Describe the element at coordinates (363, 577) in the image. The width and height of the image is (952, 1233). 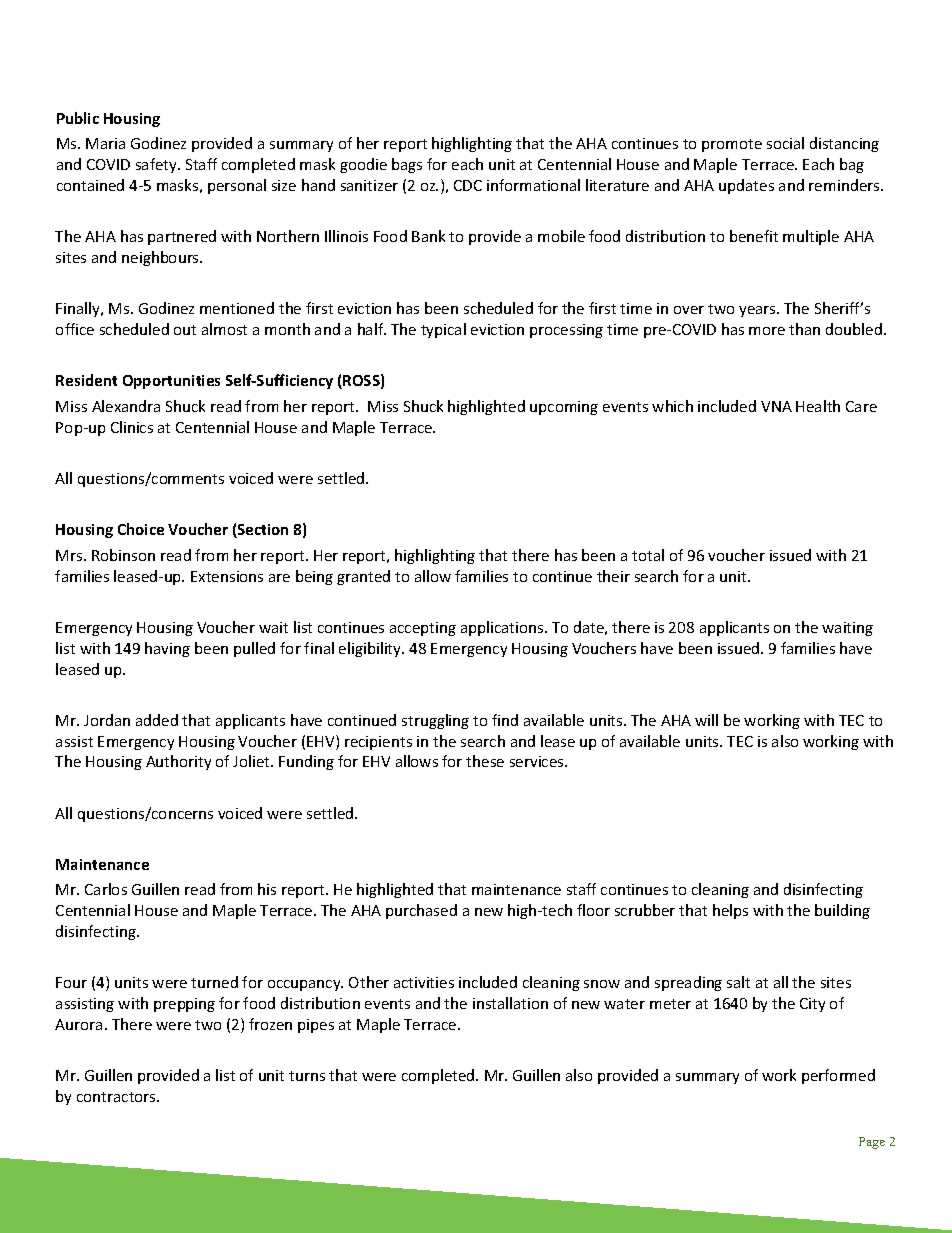
I see `granted` at that location.
